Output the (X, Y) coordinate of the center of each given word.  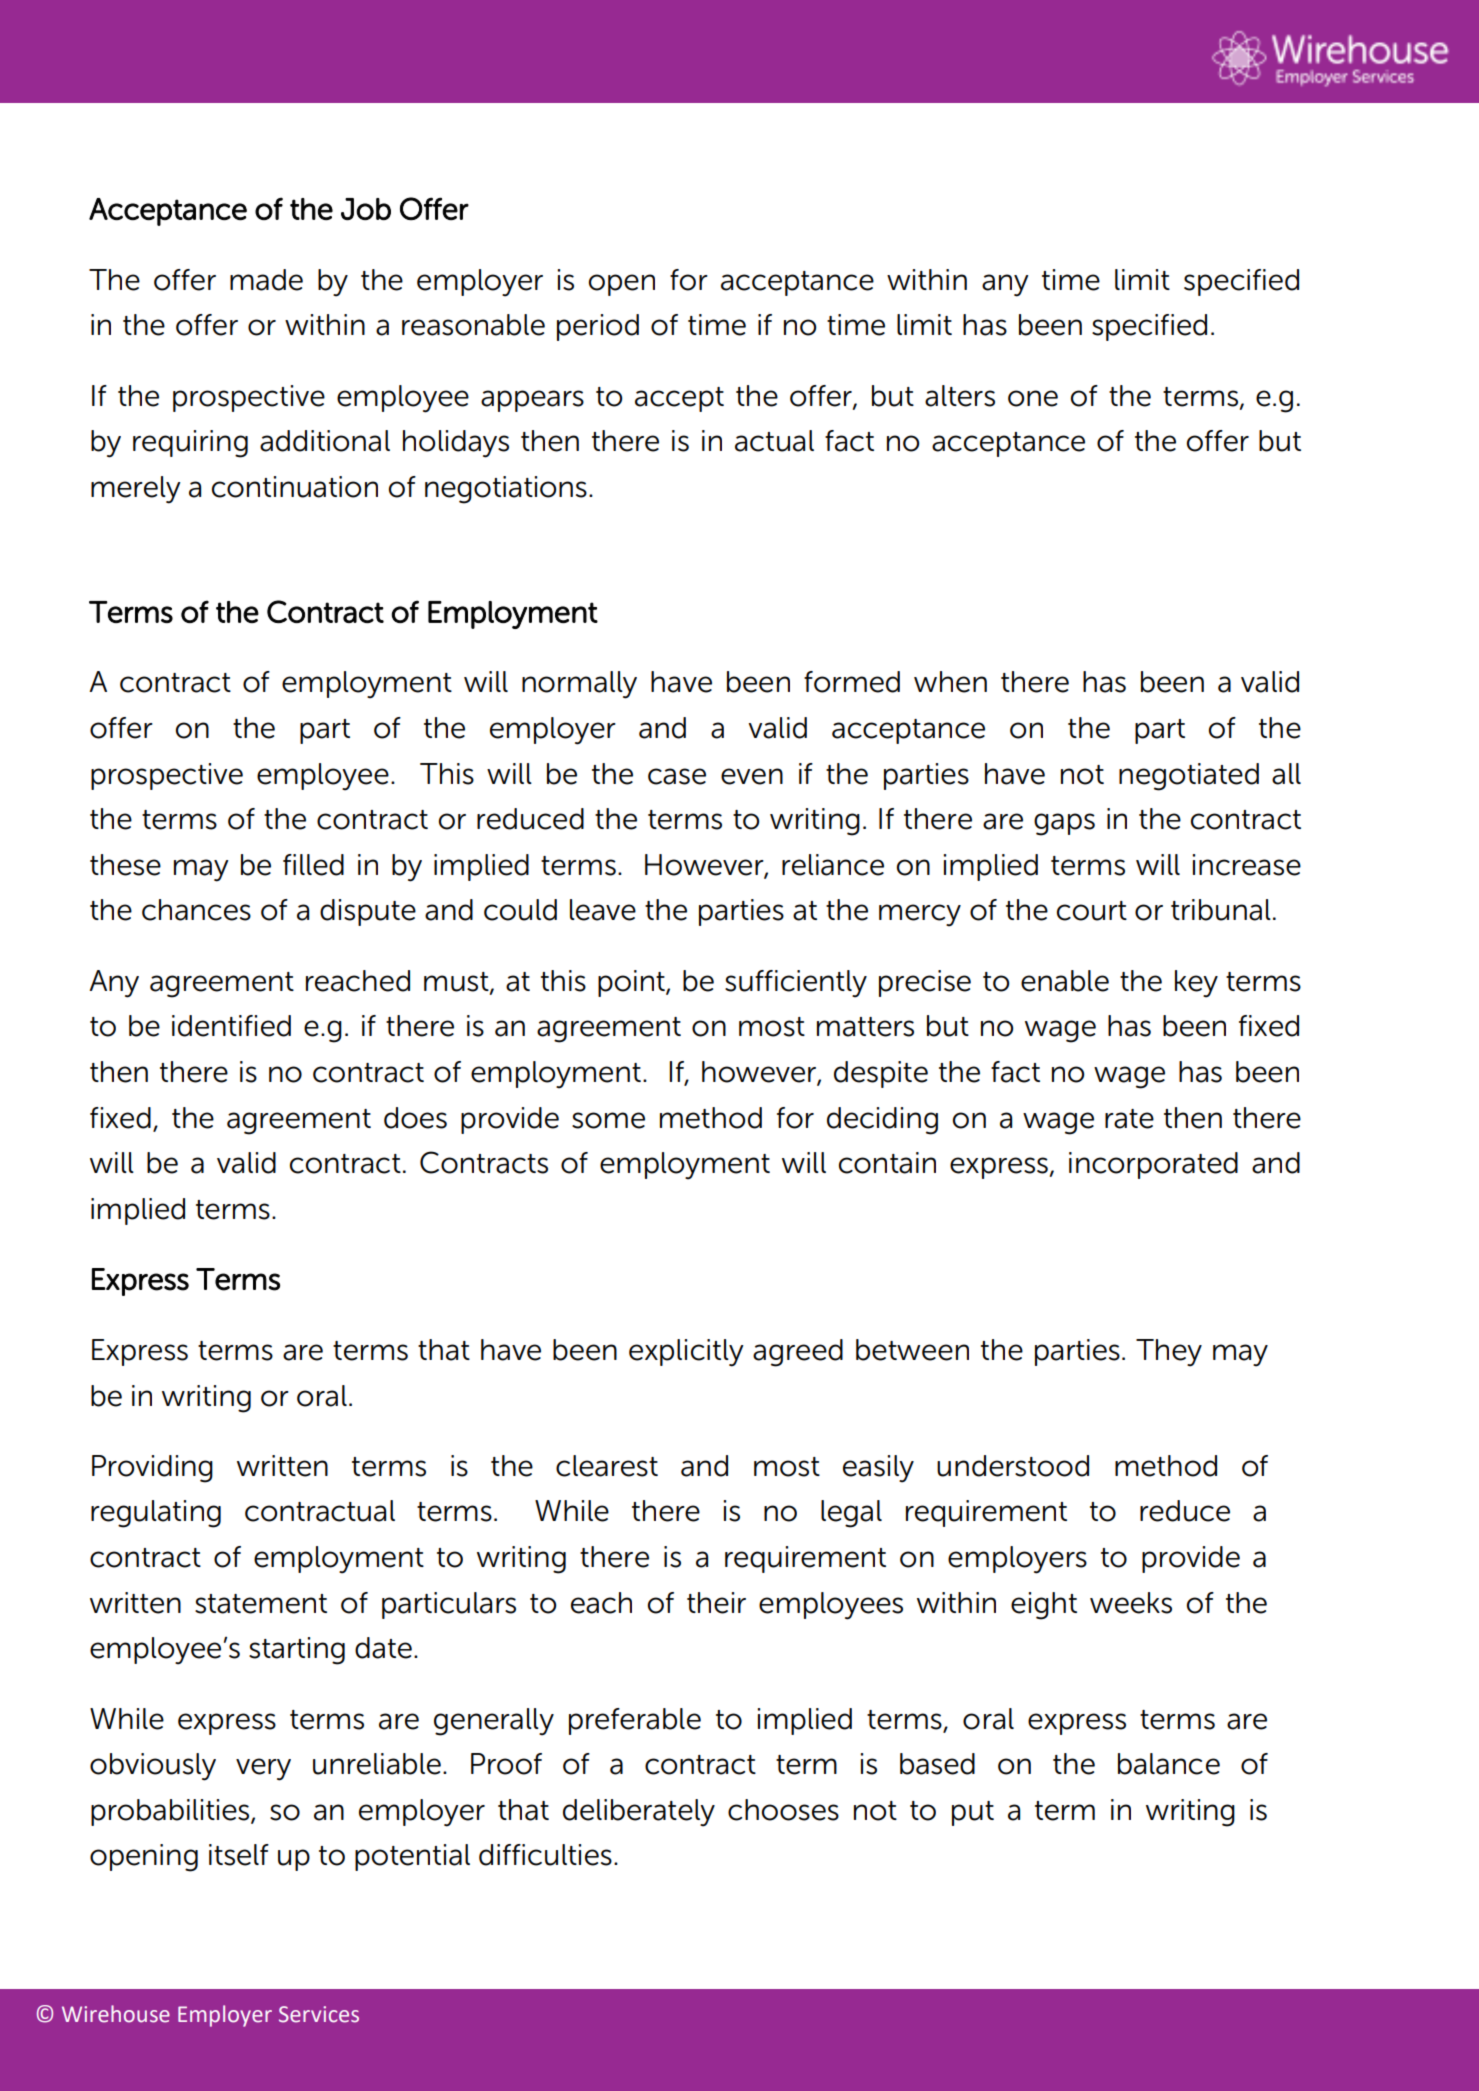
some (608, 1120)
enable (1065, 981)
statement (261, 1604)
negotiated (1189, 777)
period (598, 327)
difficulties (545, 1855)
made (266, 280)
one (1033, 398)
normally (579, 685)
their (716, 1603)
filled (313, 865)
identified (231, 1026)
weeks (1131, 1603)
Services (319, 2014)
